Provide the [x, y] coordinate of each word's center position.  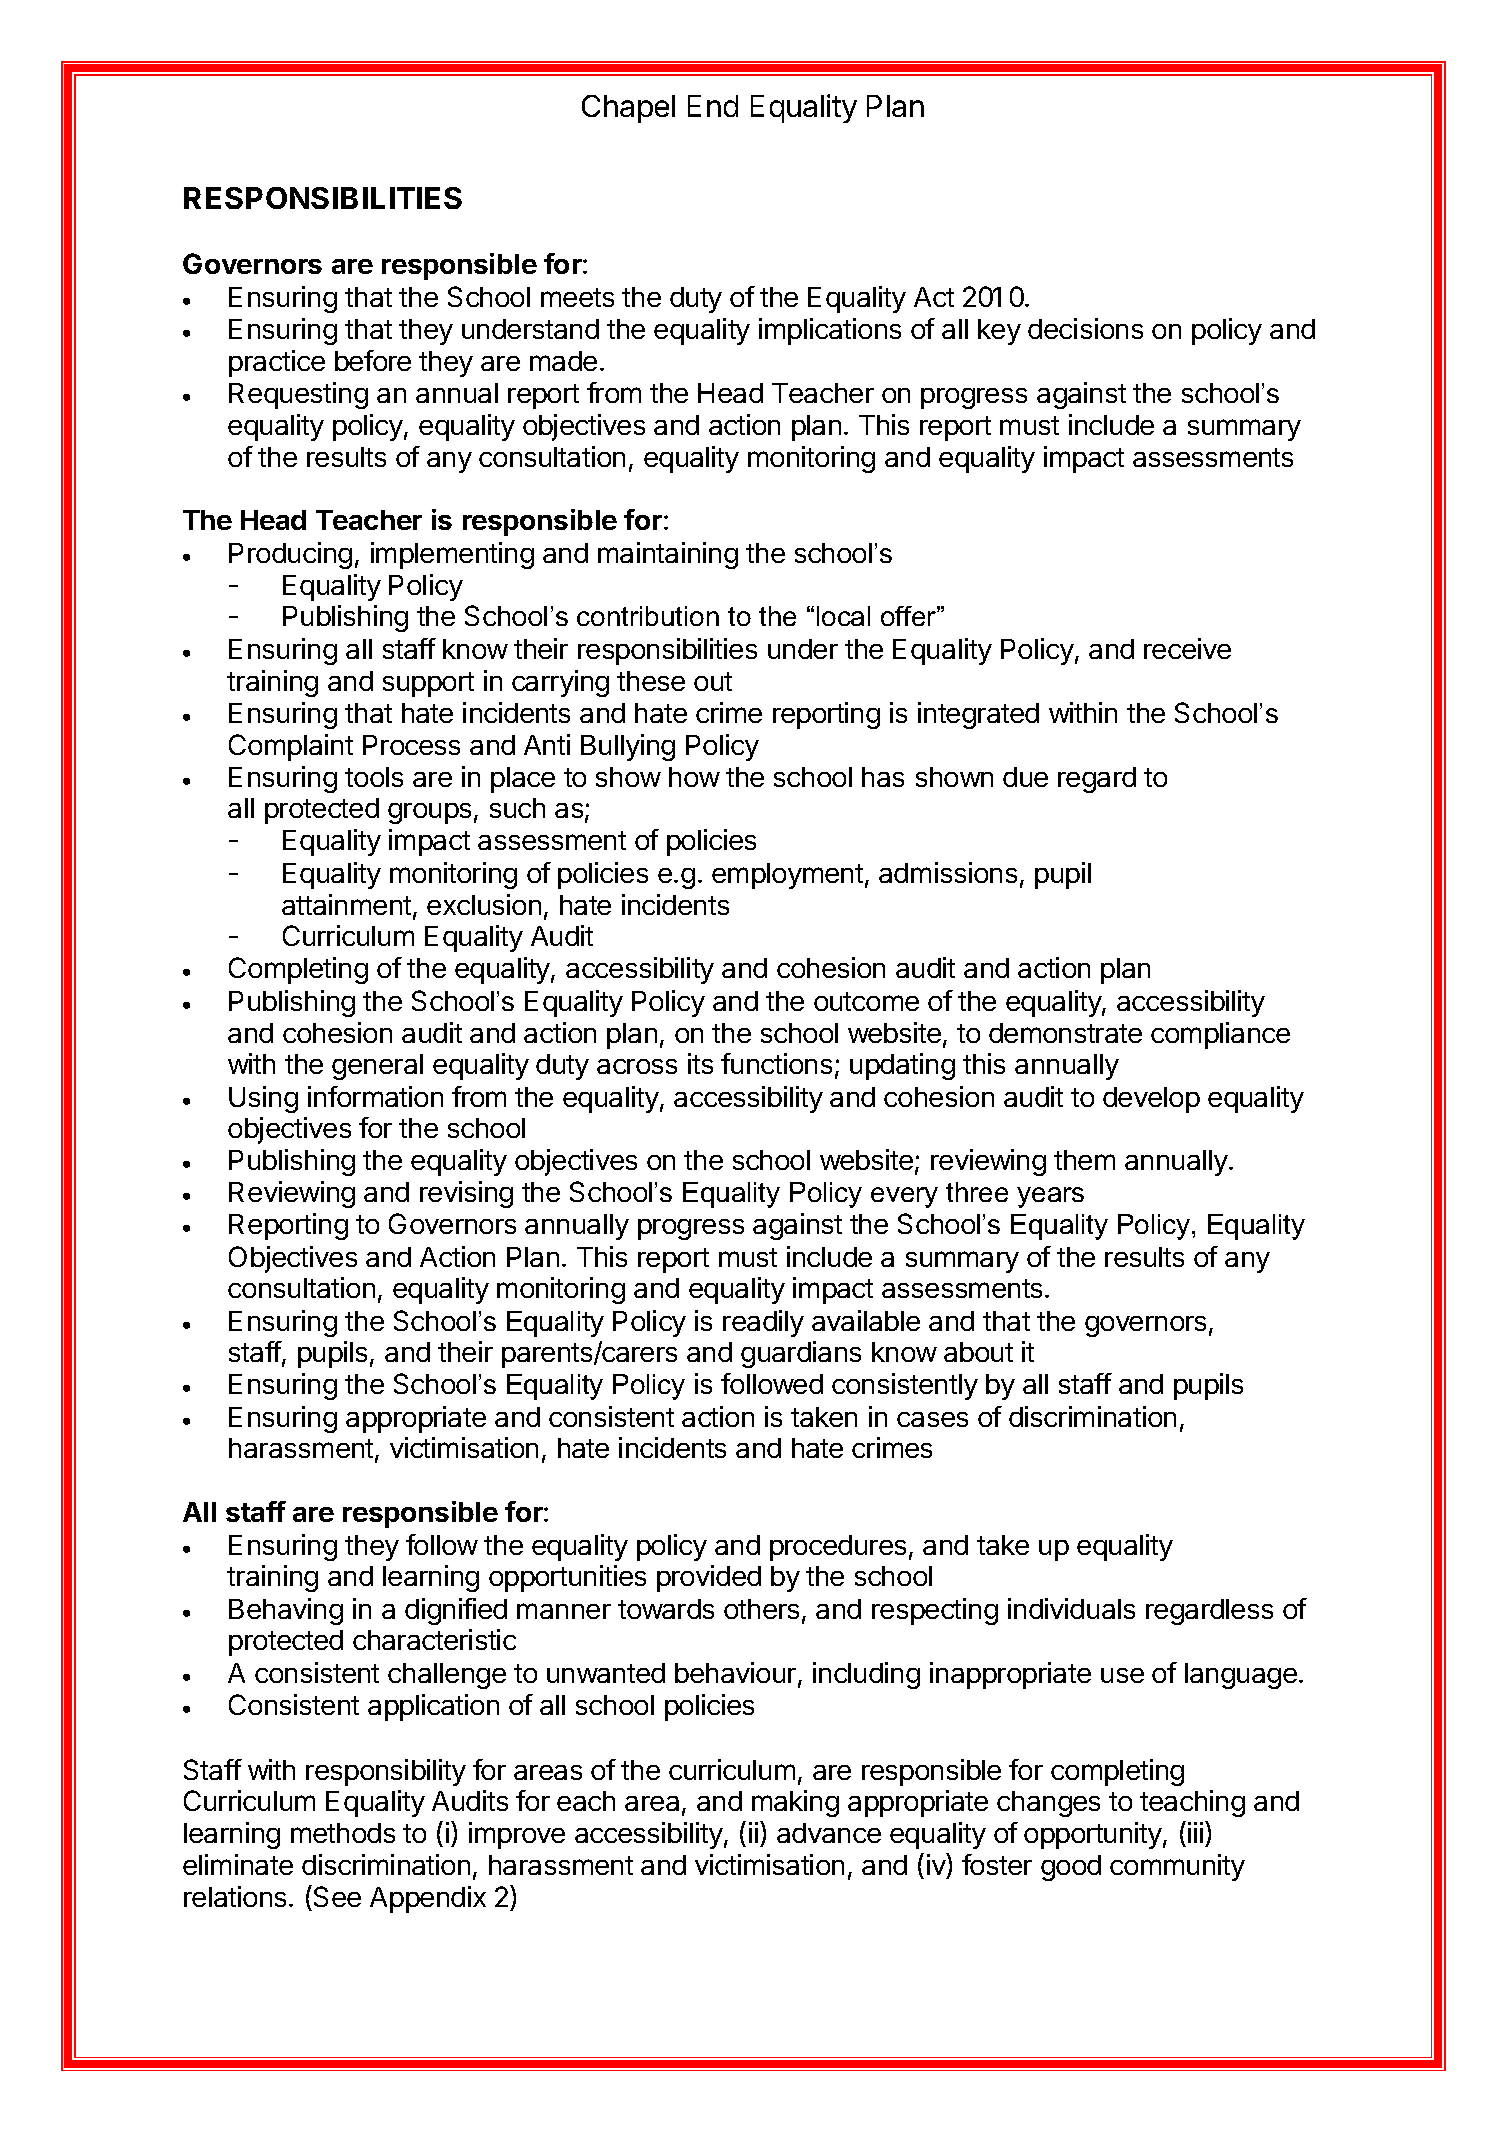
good [1071, 1868]
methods [343, 1833]
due [1025, 777]
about [978, 1352]
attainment [346, 904]
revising [466, 1194]
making [795, 1803]
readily [763, 1323]
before [373, 360]
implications [830, 331]
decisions [1085, 328]
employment [787, 876]
